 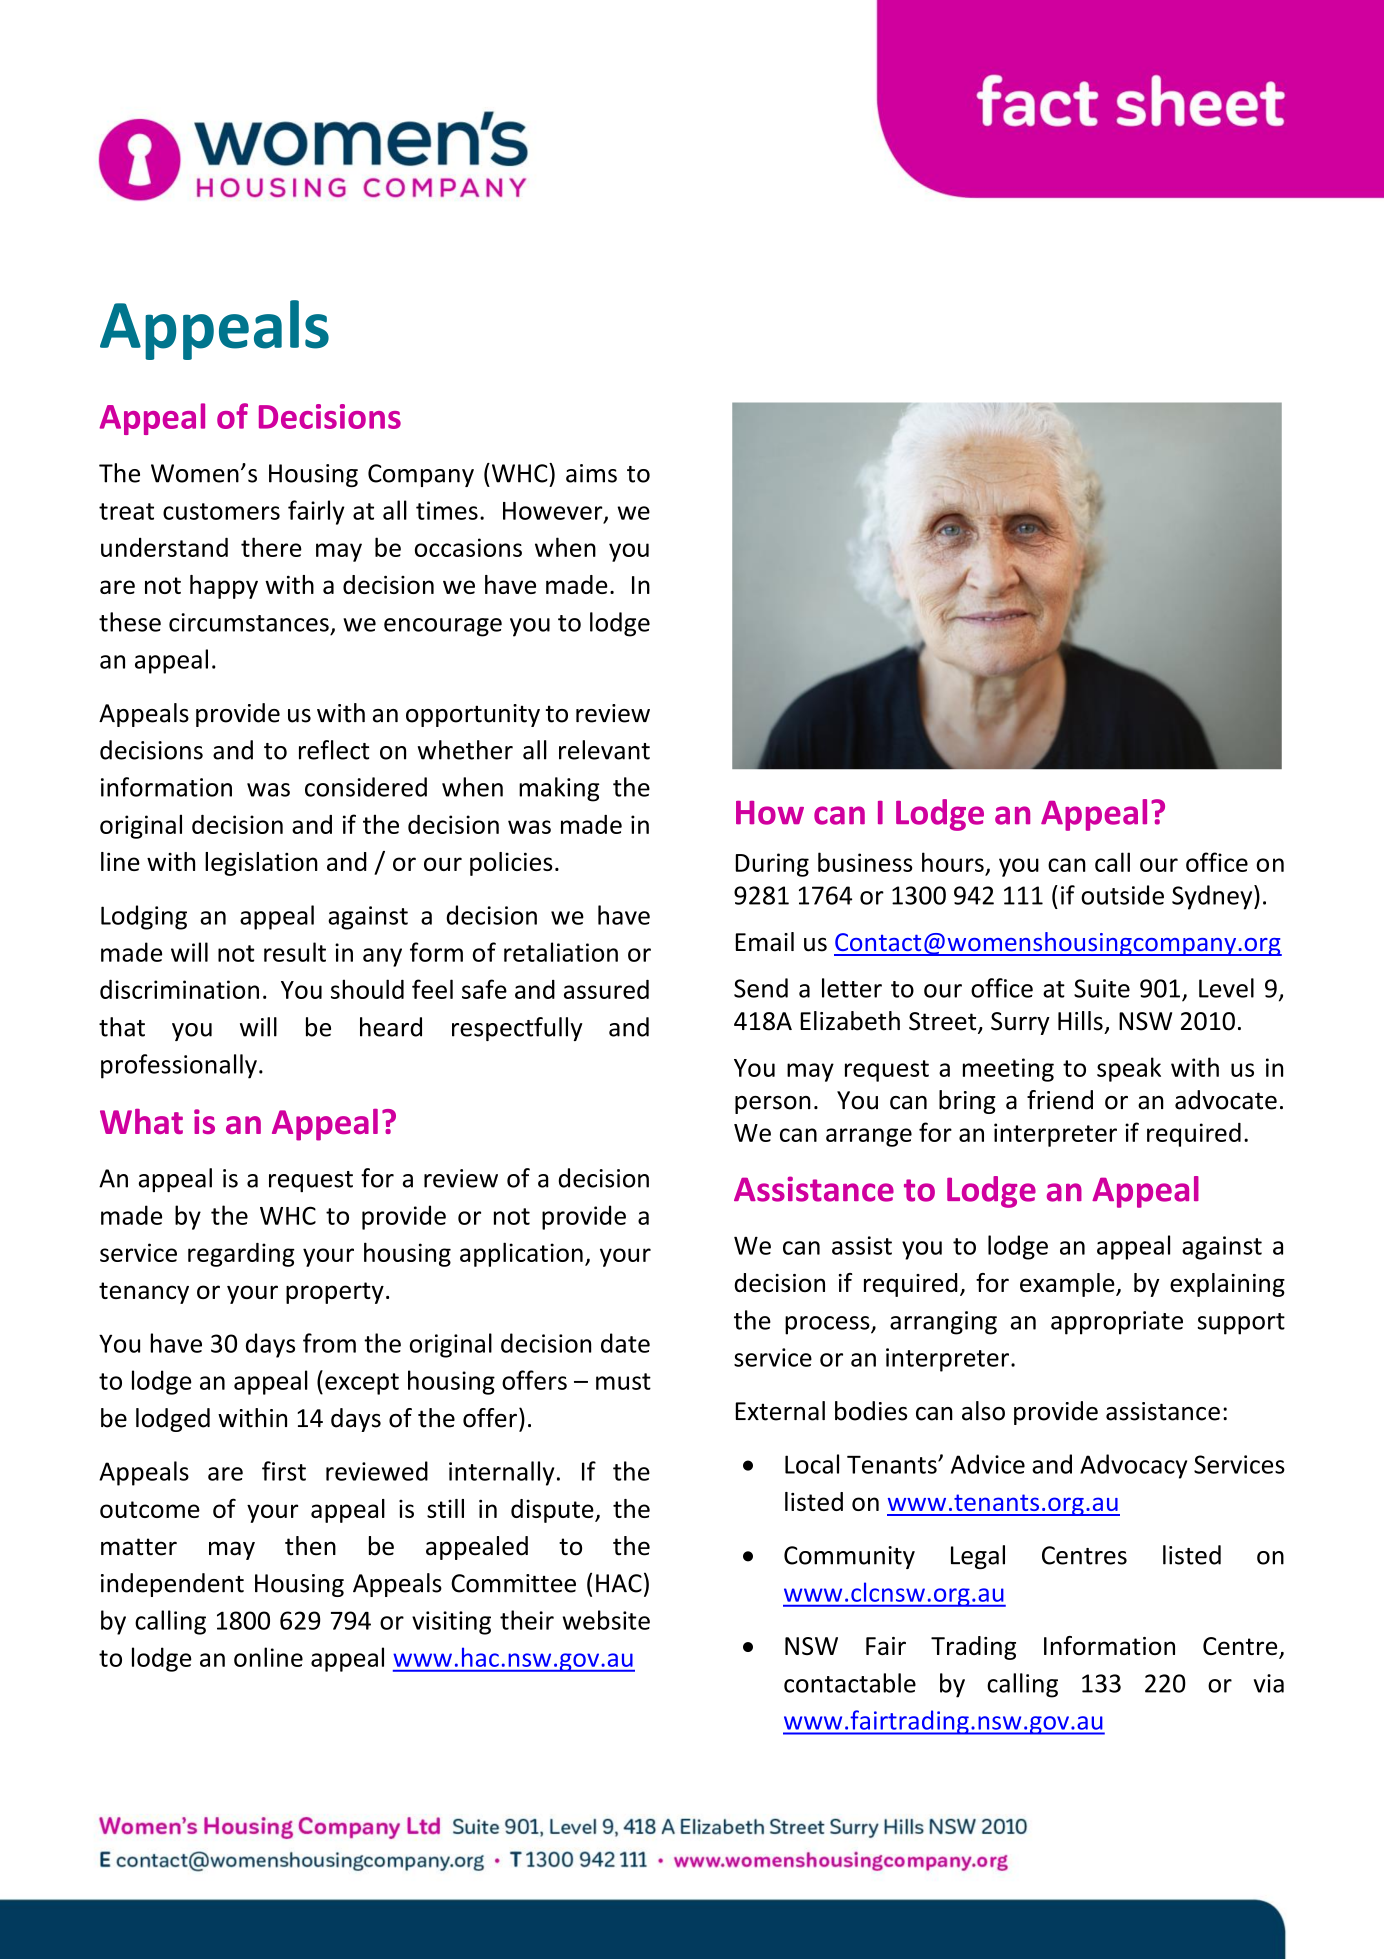 What do you see at coordinates (554, 512) in the page?
I see `However` at bounding box center [554, 512].
